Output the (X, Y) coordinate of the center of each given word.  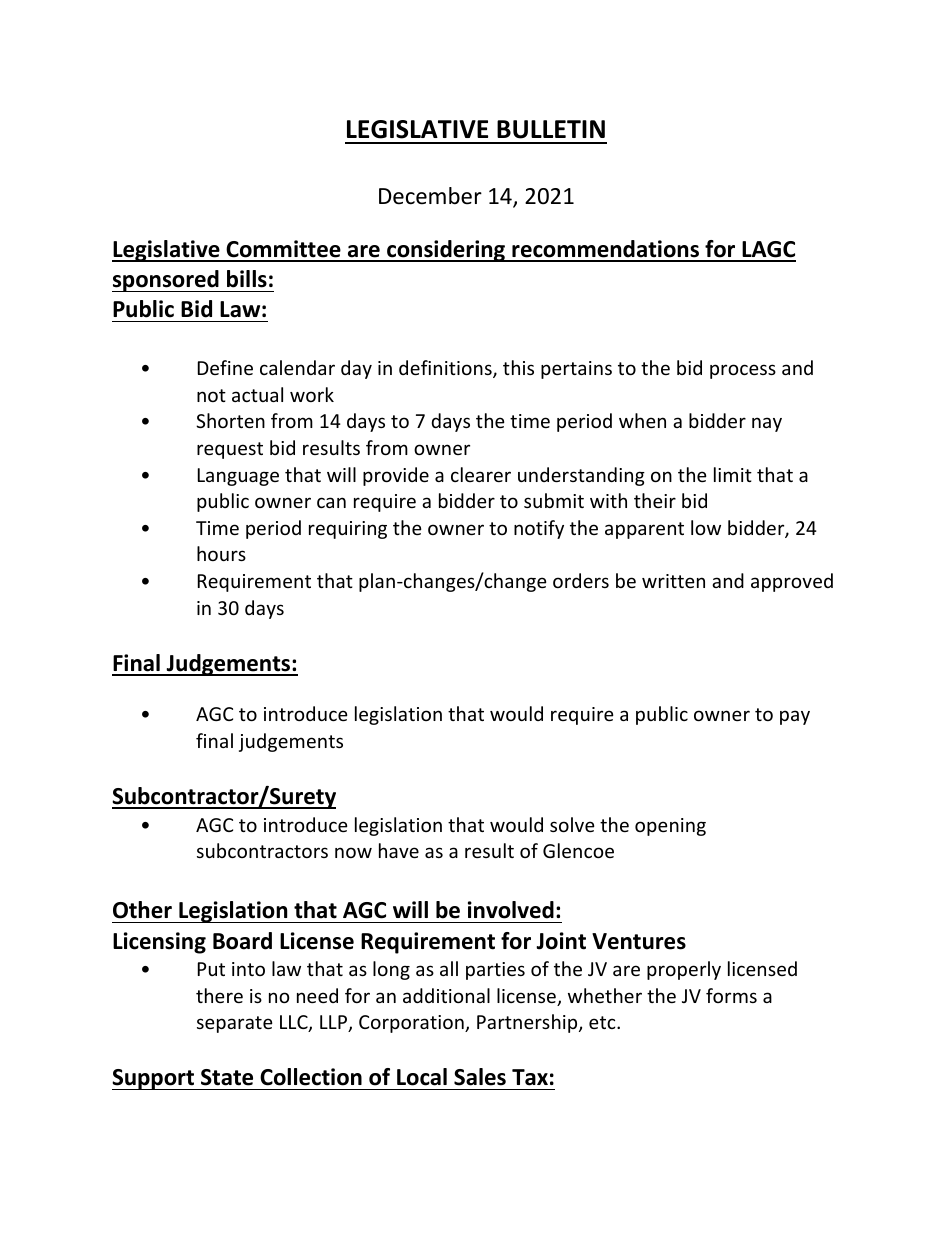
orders (581, 580)
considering (446, 251)
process (743, 371)
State (227, 1077)
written (673, 581)
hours (221, 553)
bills (247, 279)
